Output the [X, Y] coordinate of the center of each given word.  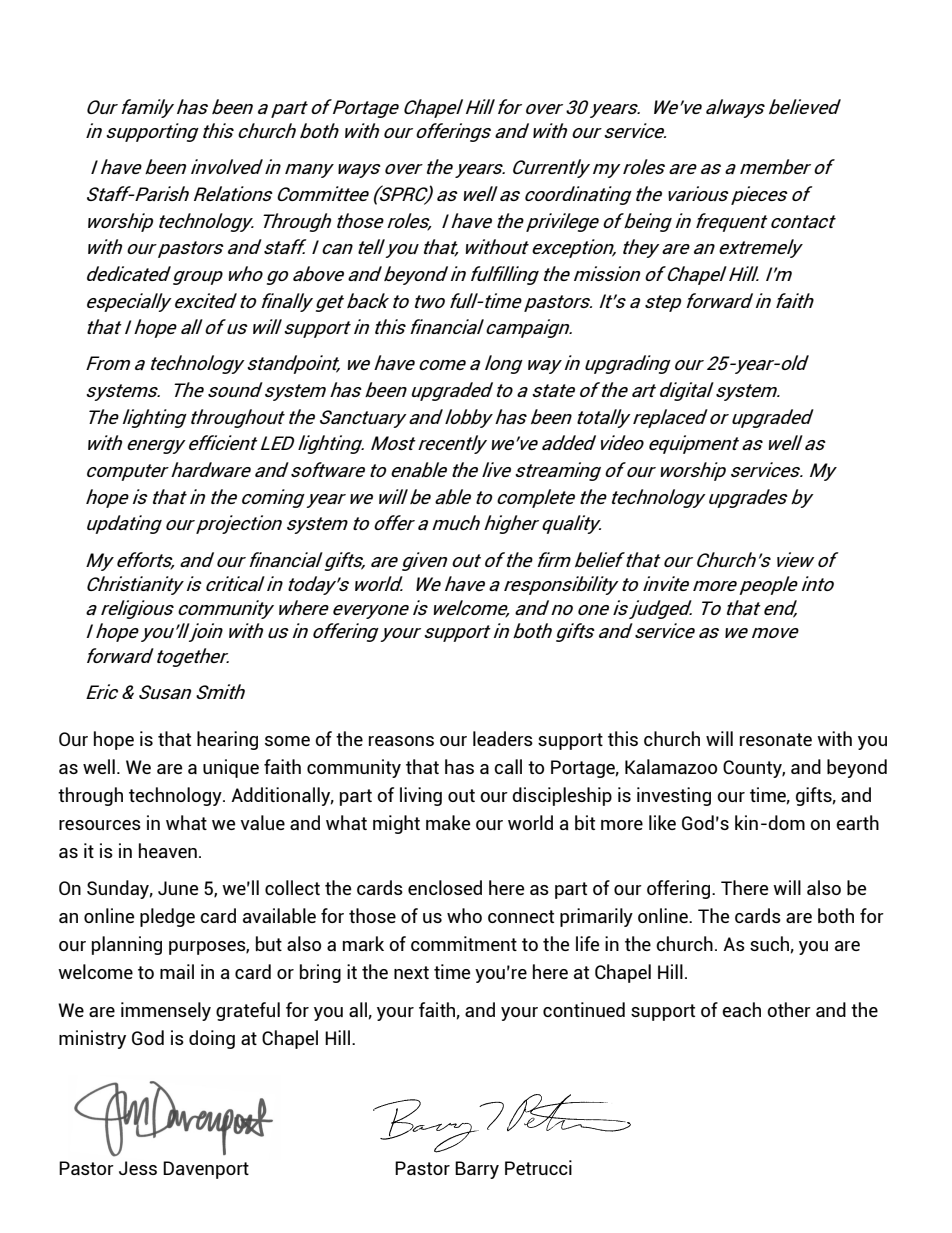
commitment [464, 943]
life [587, 943]
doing [212, 1039]
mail [177, 971]
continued [584, 1009]
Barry [477, 1170]
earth [857, 822]
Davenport [206, 1170]
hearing [227, 740]
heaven [168, 850]
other [789, 1009]
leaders [503, 738]
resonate [776, 739]
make [448, 822]
